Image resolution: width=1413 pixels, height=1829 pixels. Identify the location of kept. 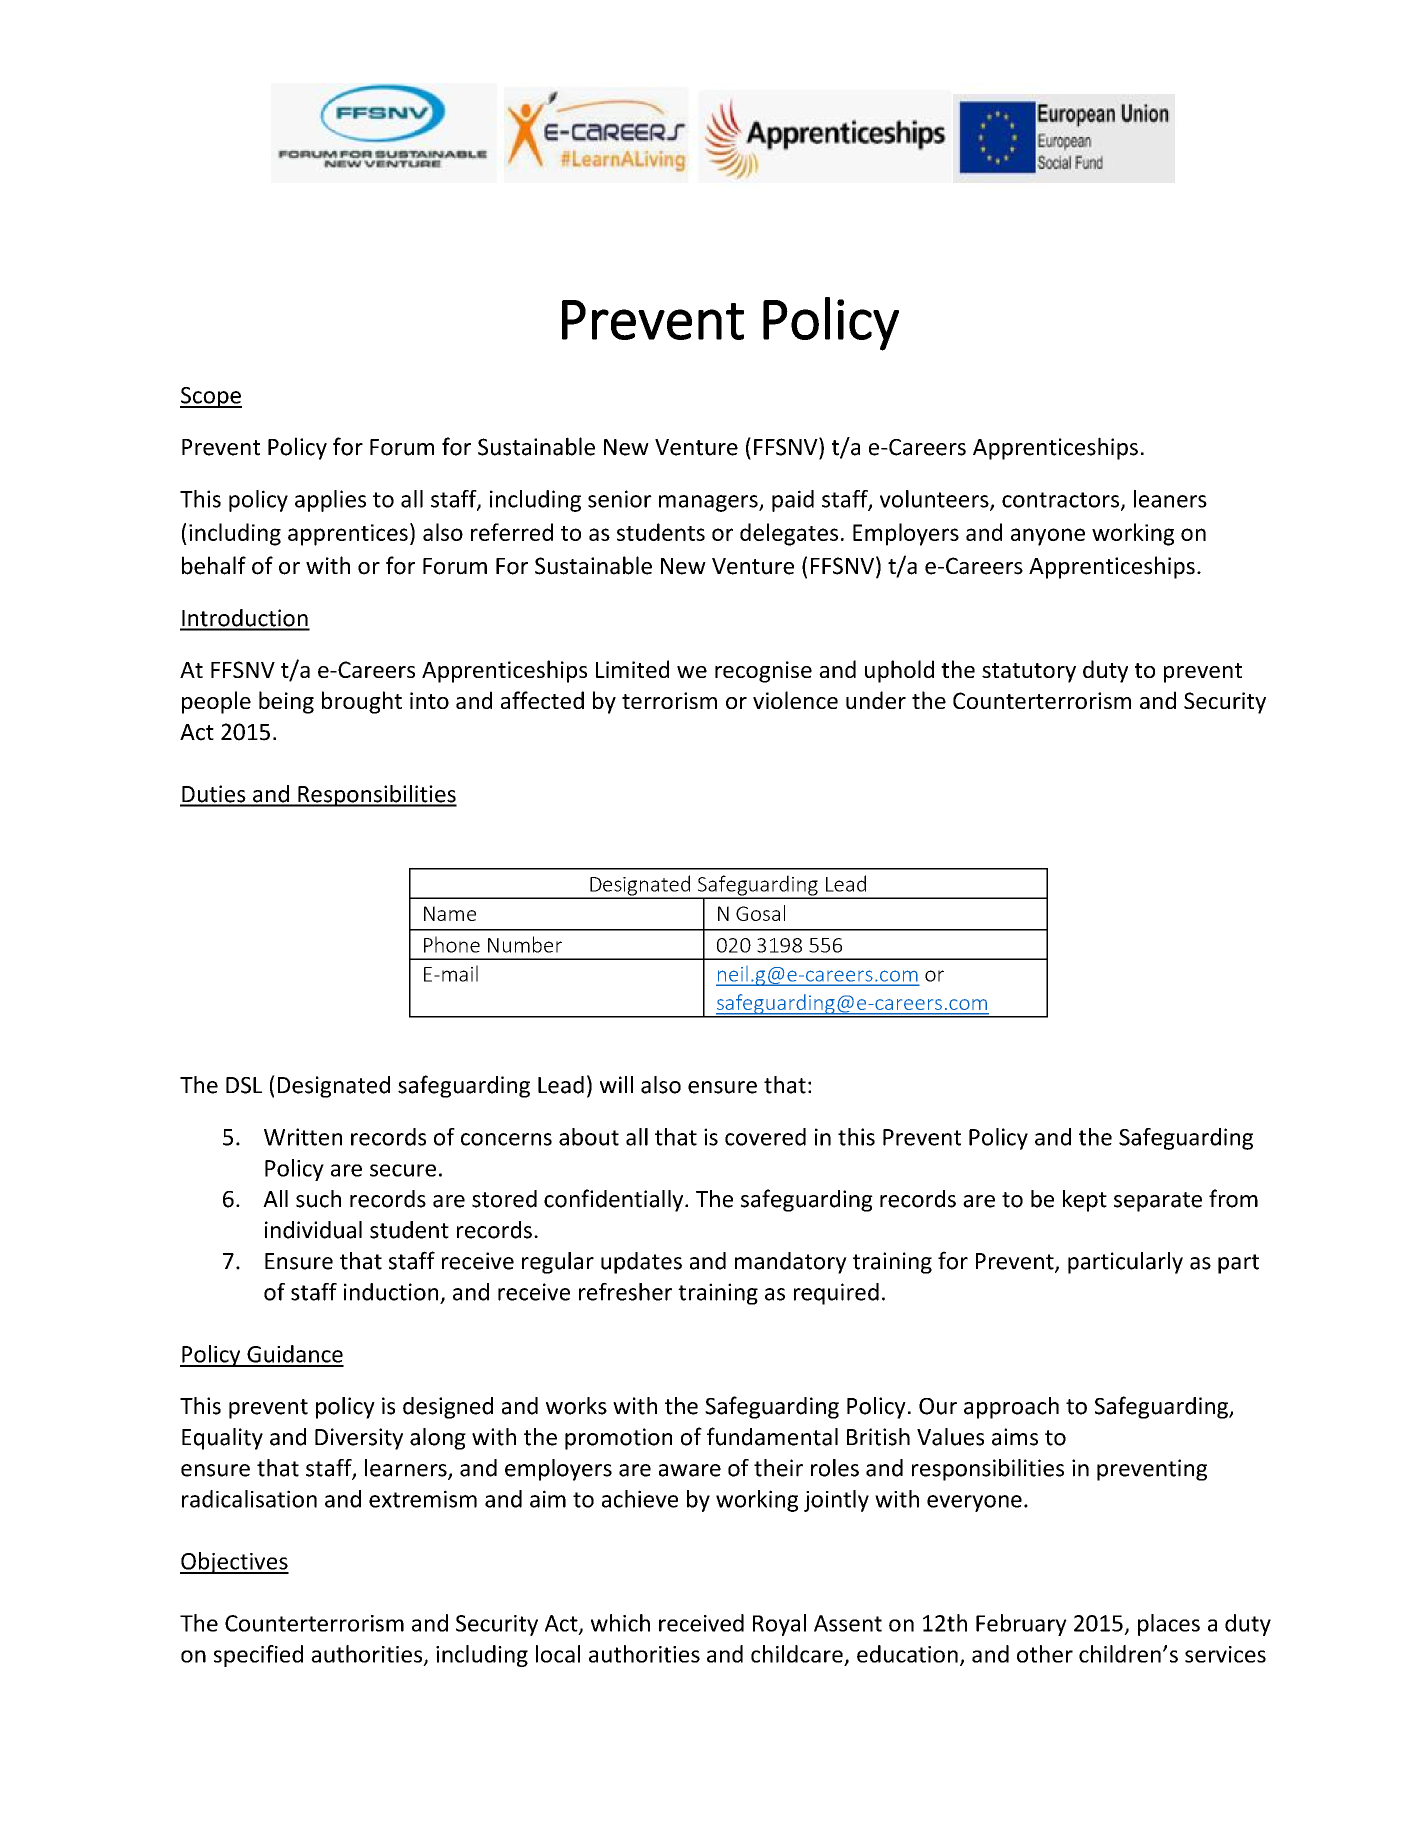
(1085, 1201).
